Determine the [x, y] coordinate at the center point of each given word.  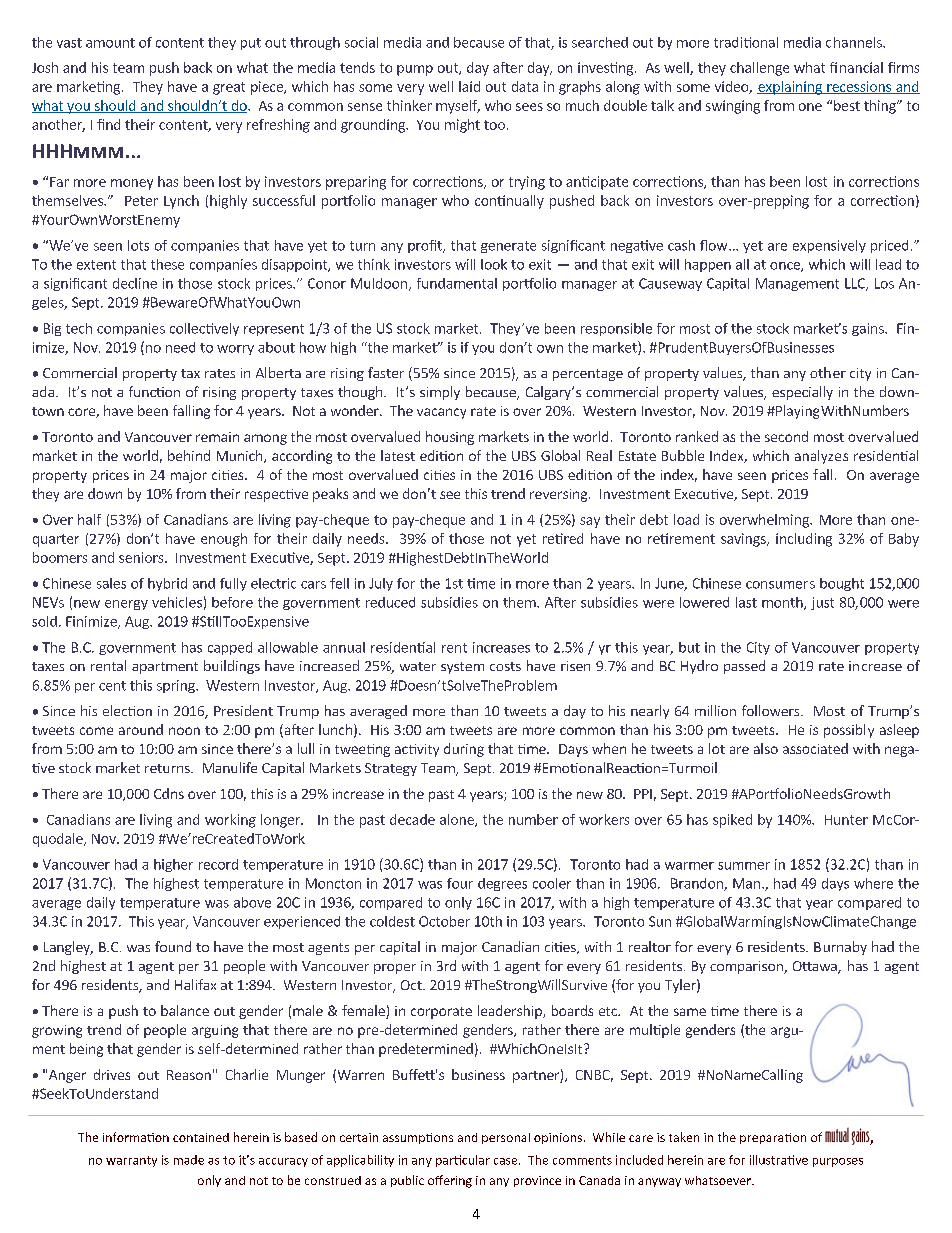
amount [110, 43]
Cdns [169, 793]
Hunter [846, 820]
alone [458, 820]
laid [469, 86]
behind [189, 455]
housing [450, 438]
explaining [790, 88]
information [136, 1137]
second [786, 436]
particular [463, 1161]
